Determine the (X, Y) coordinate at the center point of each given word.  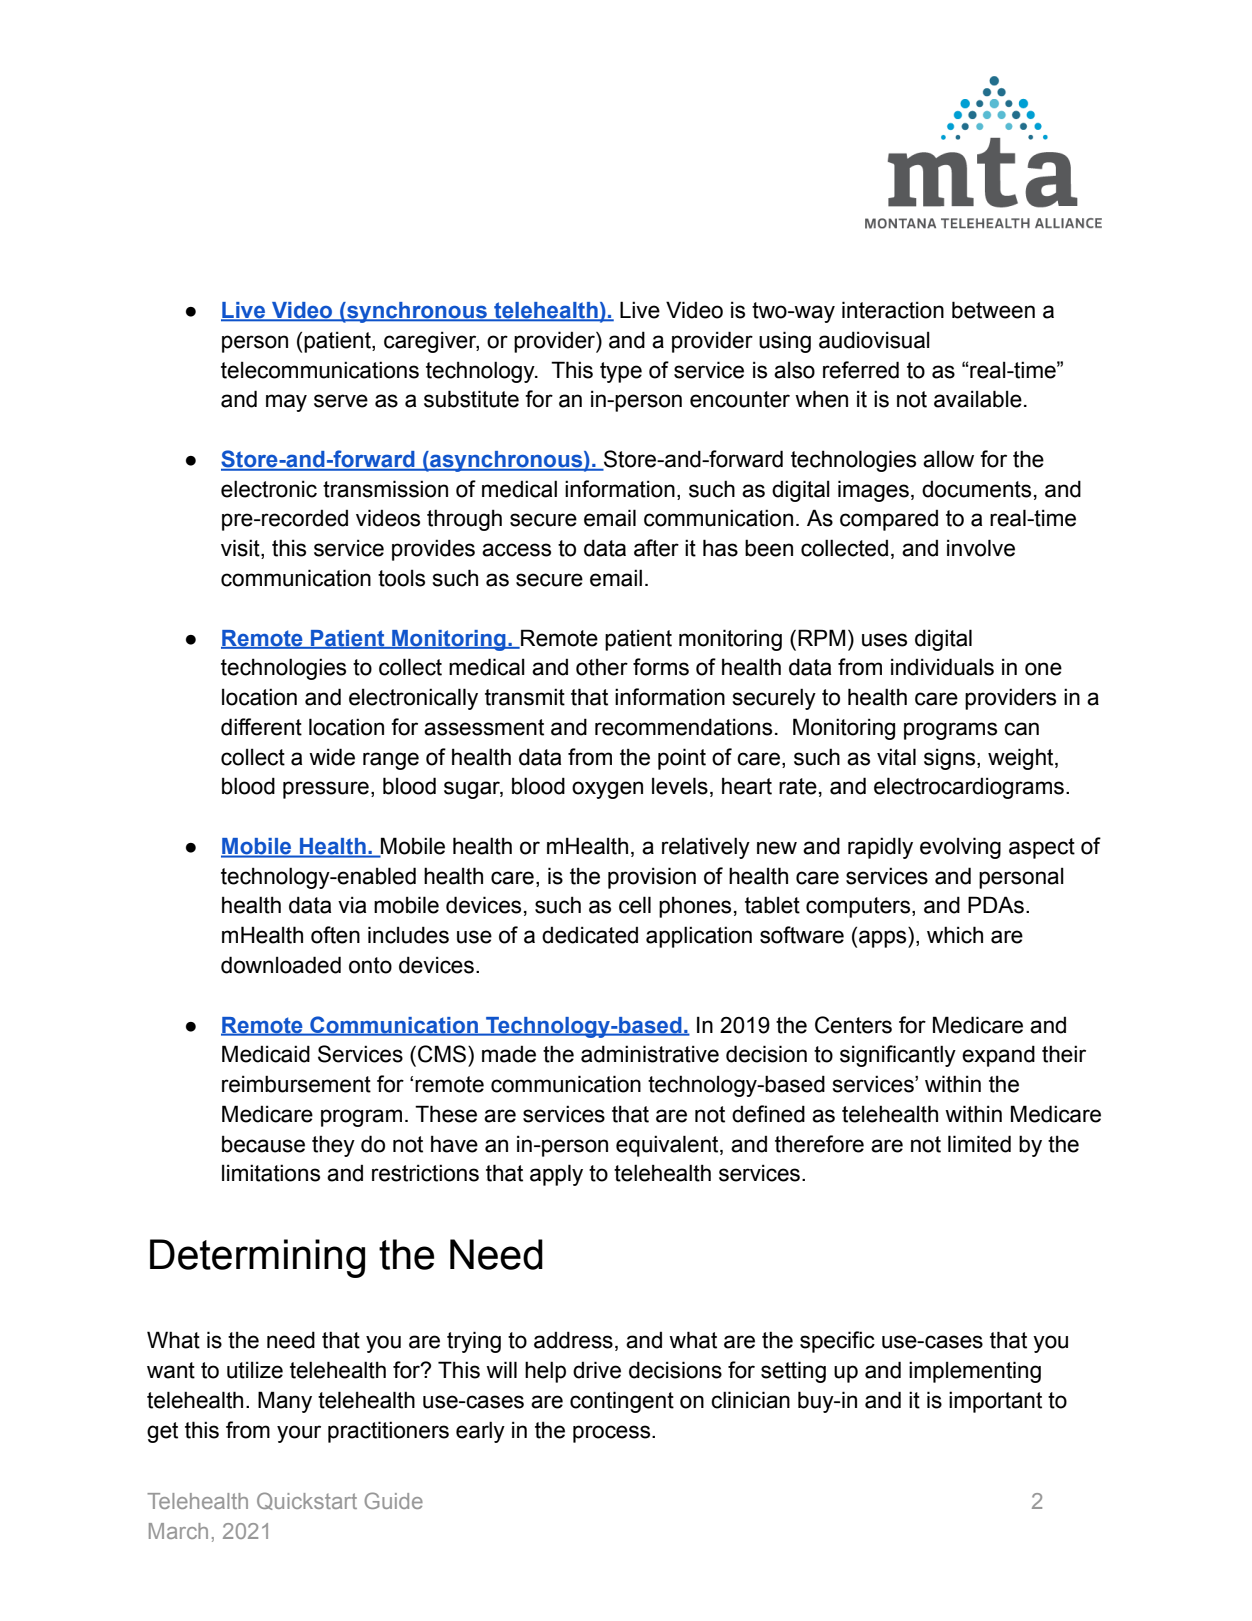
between (993, 310)
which (955, 935)
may (286, 403)
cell (635, 905)
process (613, 1434)
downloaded (281, 965)
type (621, 372)
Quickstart (307, 1501)
